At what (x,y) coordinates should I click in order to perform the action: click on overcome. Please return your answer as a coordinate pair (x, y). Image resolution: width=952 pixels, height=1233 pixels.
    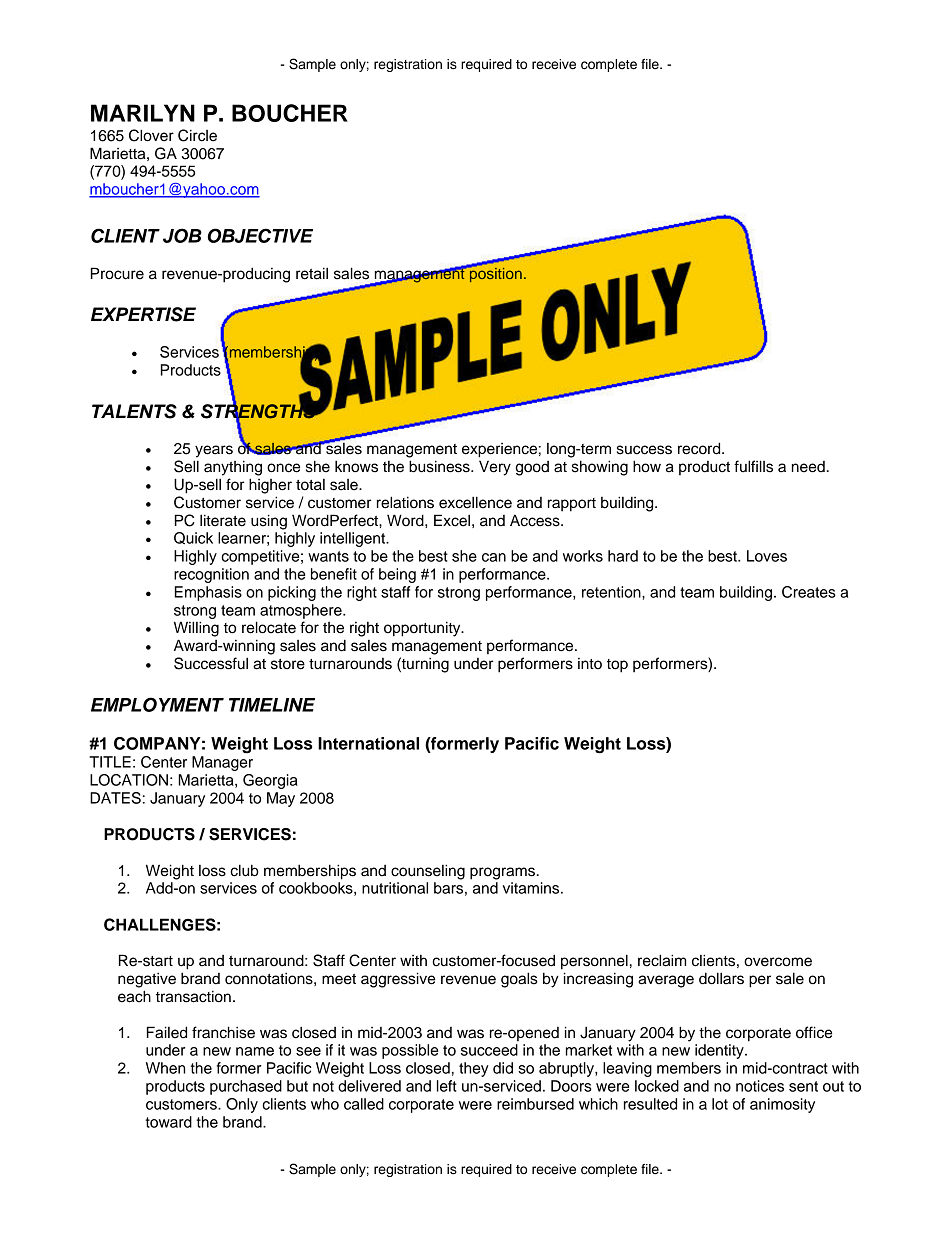
    Looking at the image, I should click on (778, 962).
